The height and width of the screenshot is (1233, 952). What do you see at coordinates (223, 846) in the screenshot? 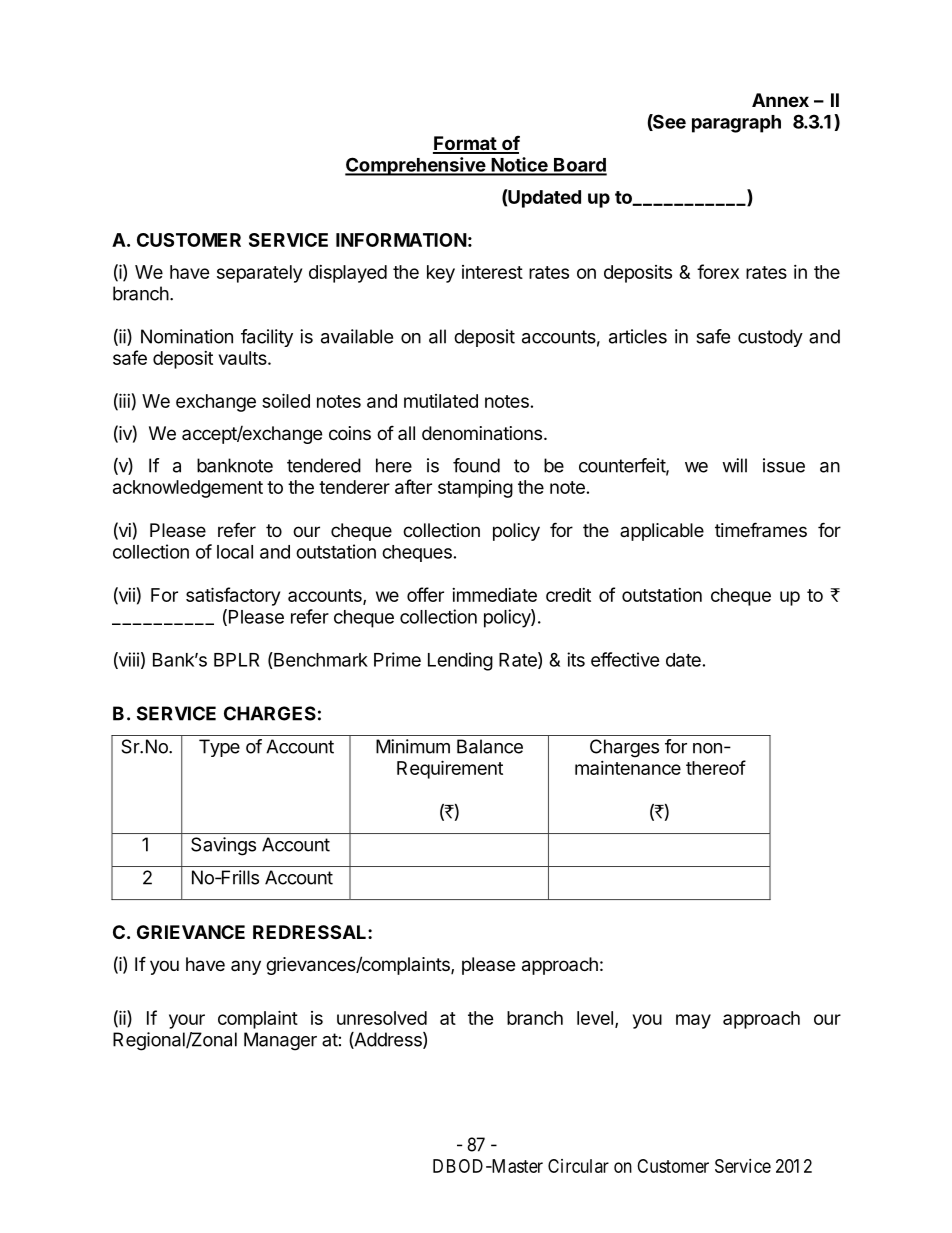
I see `Savings` at bounding box center [223, 846].
